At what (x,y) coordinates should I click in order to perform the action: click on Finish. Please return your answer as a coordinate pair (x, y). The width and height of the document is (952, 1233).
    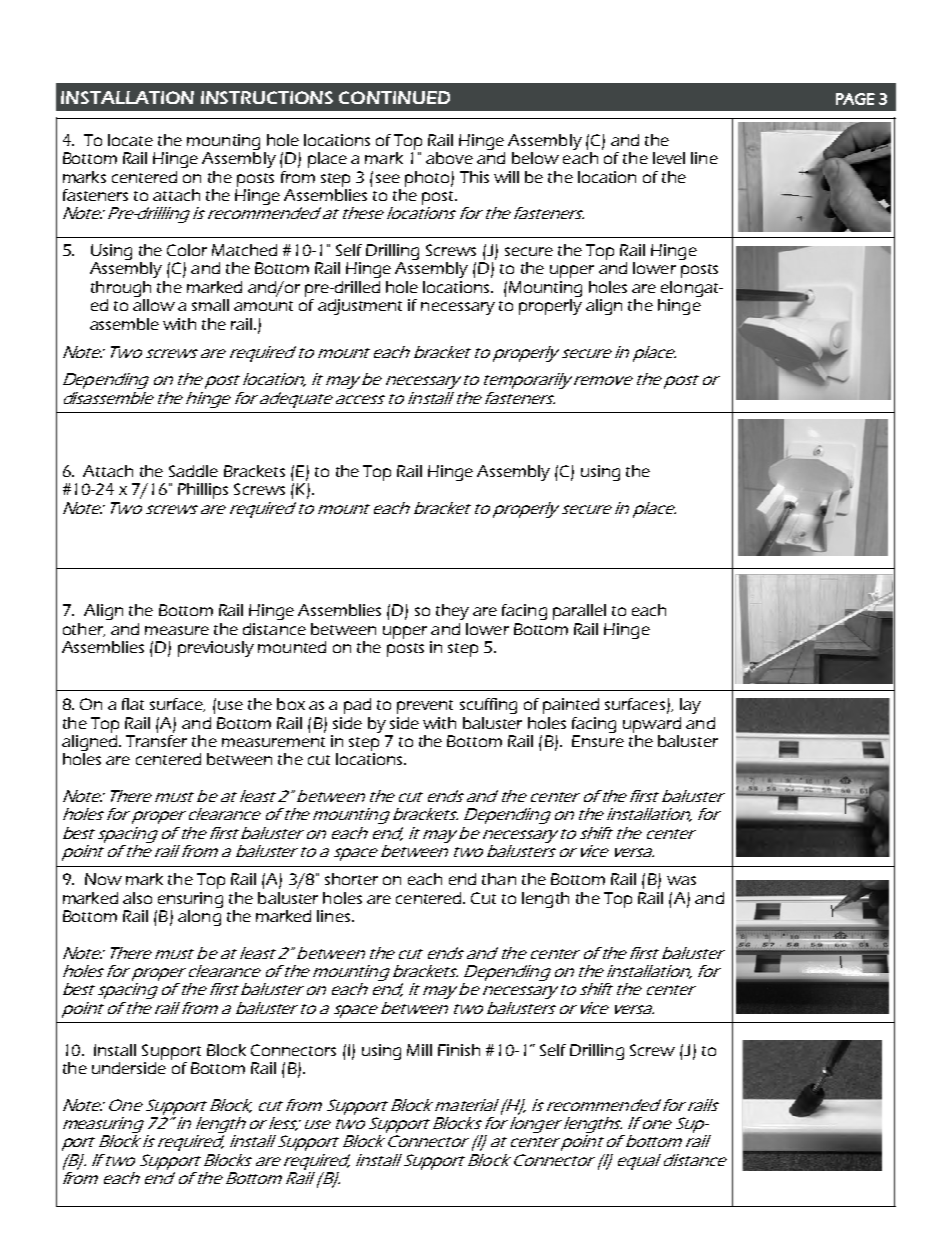
    Looking at the image, I should click on (459, 1050).
